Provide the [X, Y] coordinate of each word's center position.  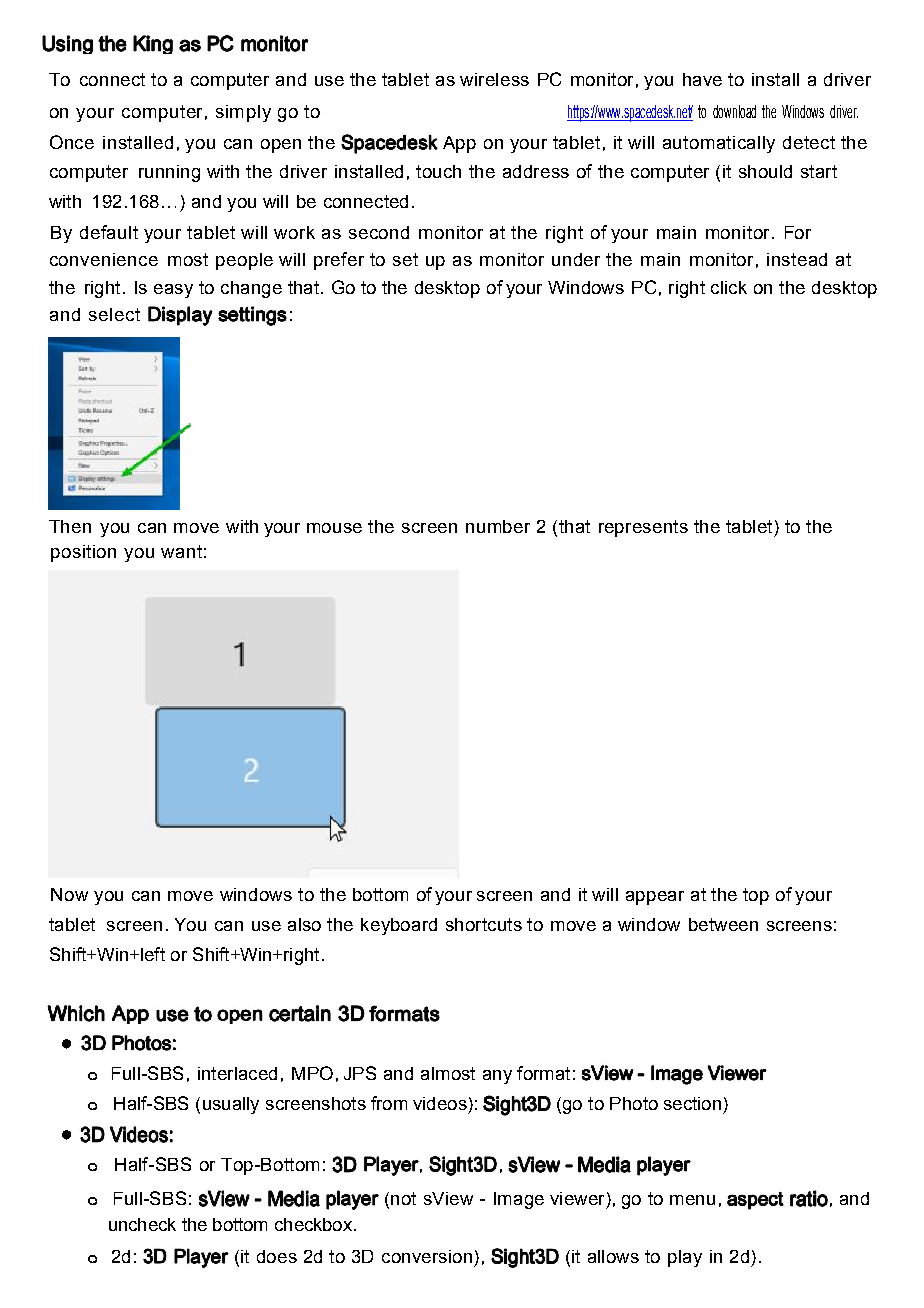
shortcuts [484, 924]
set [405, 259]
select [114, 314]
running [169, 173]
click [729, 287]
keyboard [399, 926]
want [181, 551]
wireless [494, 79]
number [498, 526]
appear [655, 898]
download [734, 111]
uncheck [142, 1224]
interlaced [237, 1073]
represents [643, 528]
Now [69, 894]
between [723, 924]
